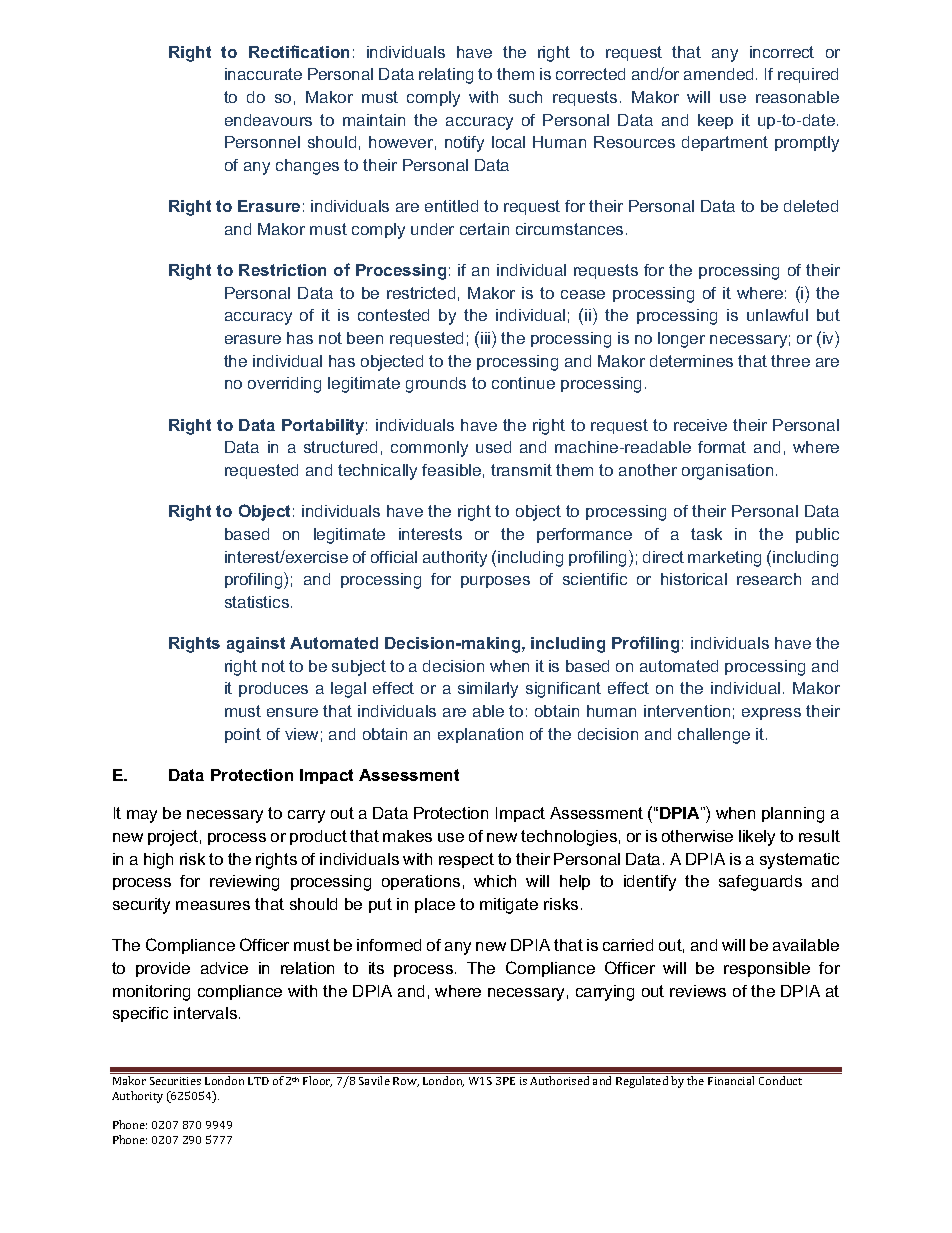 The height and width of the screenshot is (1233, 952). Describe the element at coordinates (487, 337) in the screenshot. I see `iii` at that location.
